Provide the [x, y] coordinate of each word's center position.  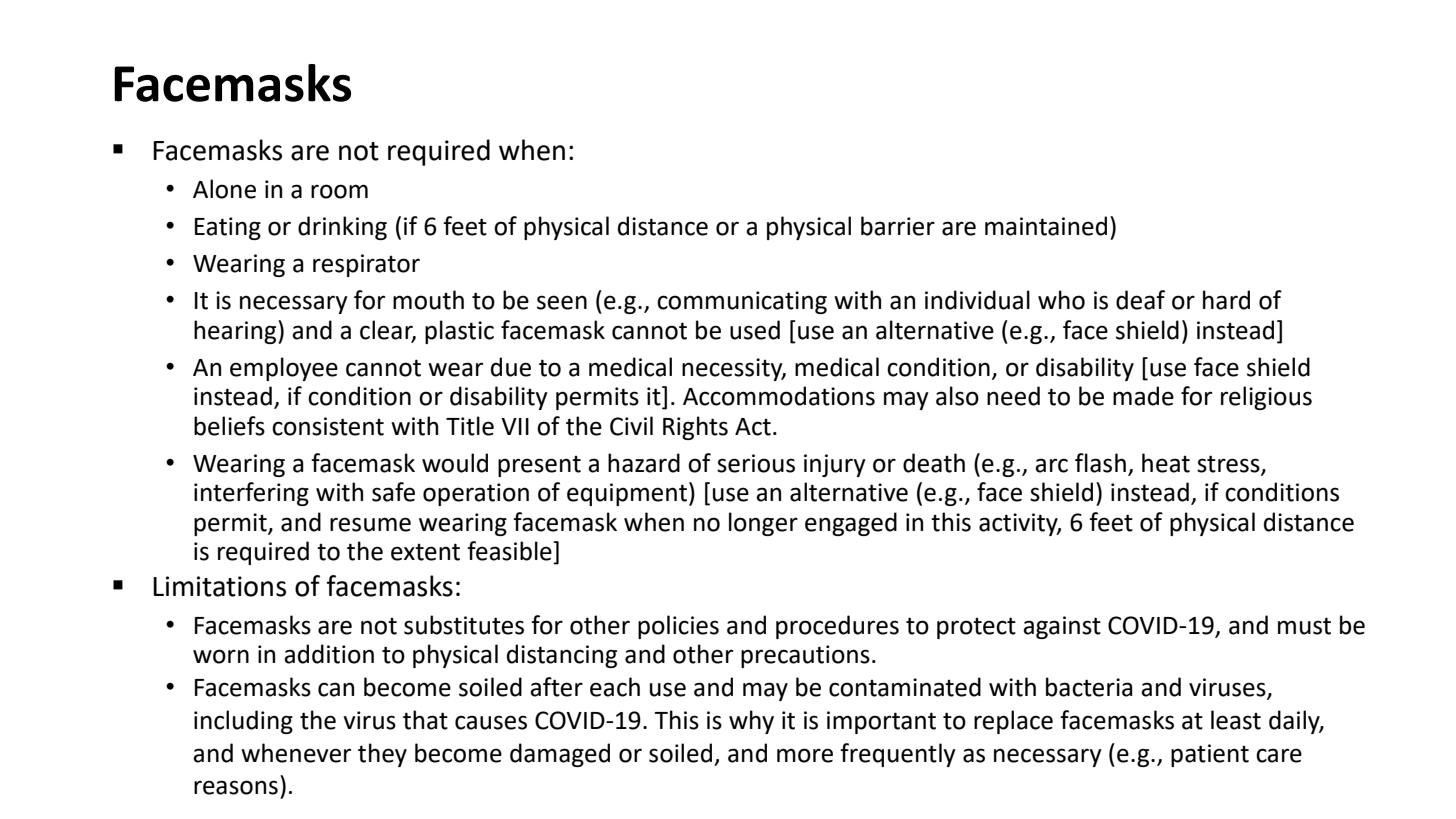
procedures [837, 627]
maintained [1046, 226]
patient [1210, 755]
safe [393, 492]
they [382, 755]
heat [1166, 463]
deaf [1140, 300]
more [805, 755]
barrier [898, 226]
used [755, 330]
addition [329, 654]
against [1062, 627]
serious [756, 463]
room [339, 191]
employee [284, 369]
